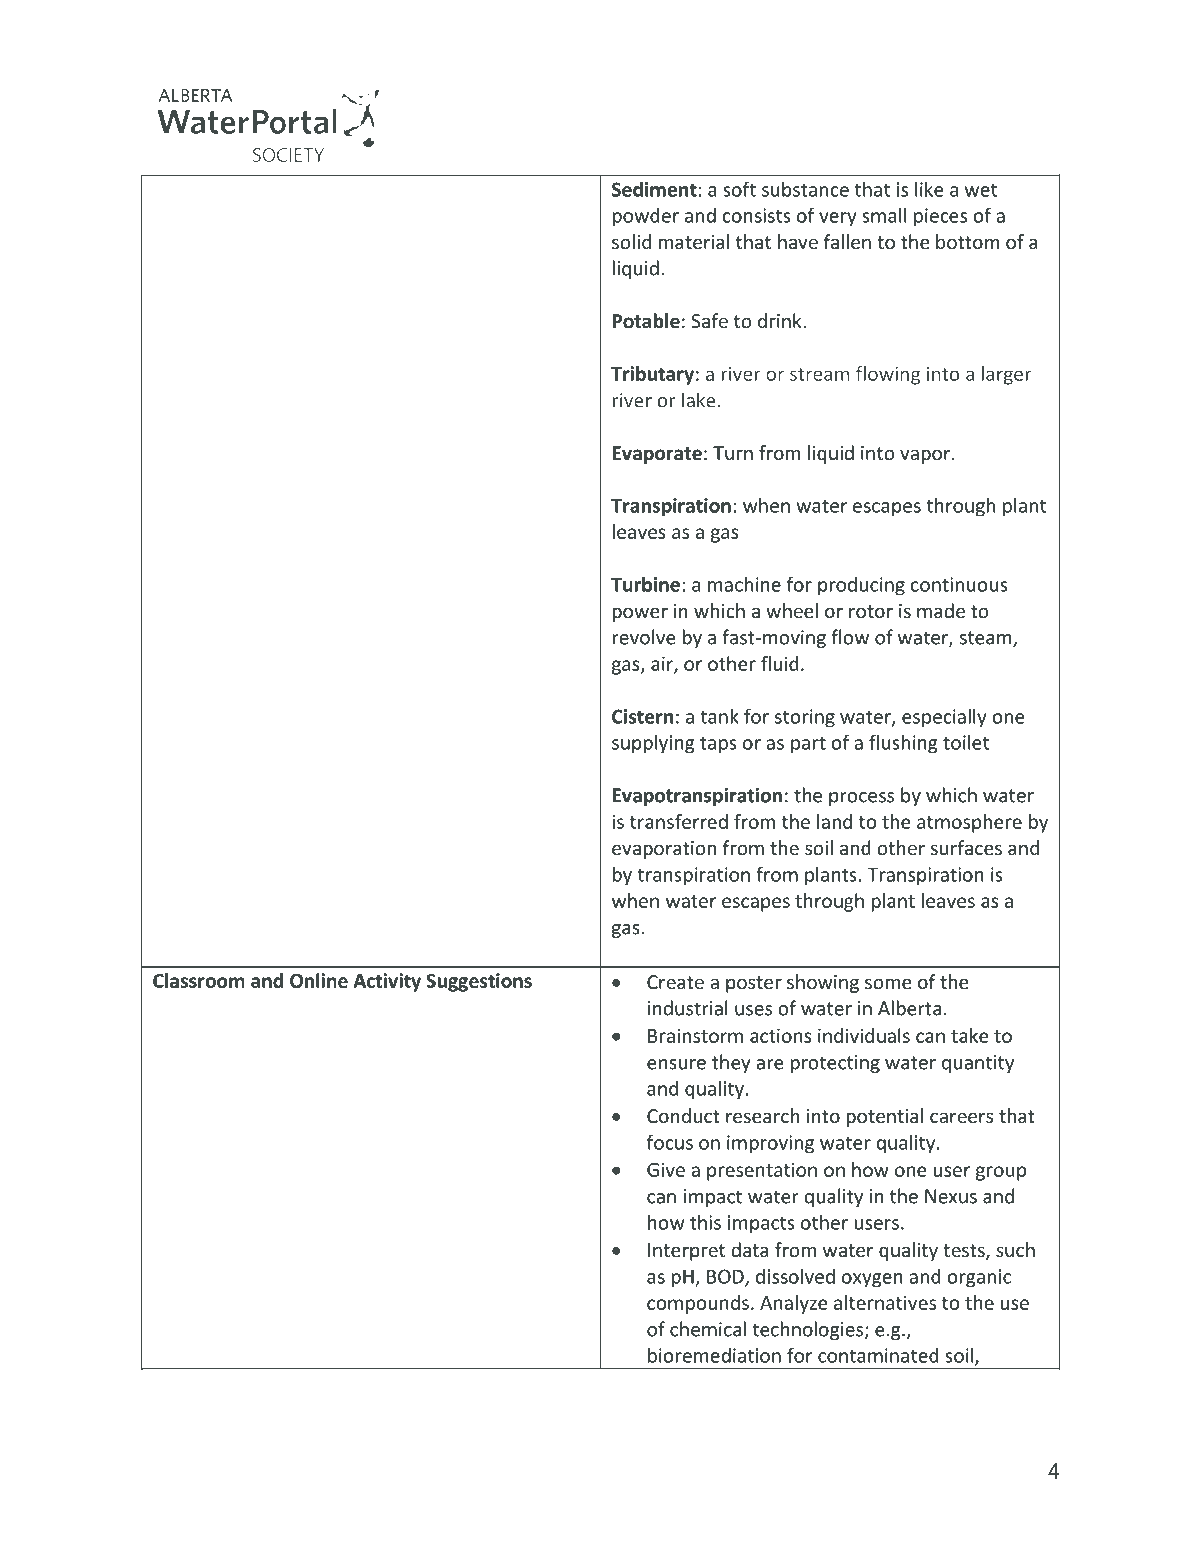 This screenshot has width=1201, height=1554. Describe the element at coordinates (675, 982) in the screenshot. I see `Create` at that location.
